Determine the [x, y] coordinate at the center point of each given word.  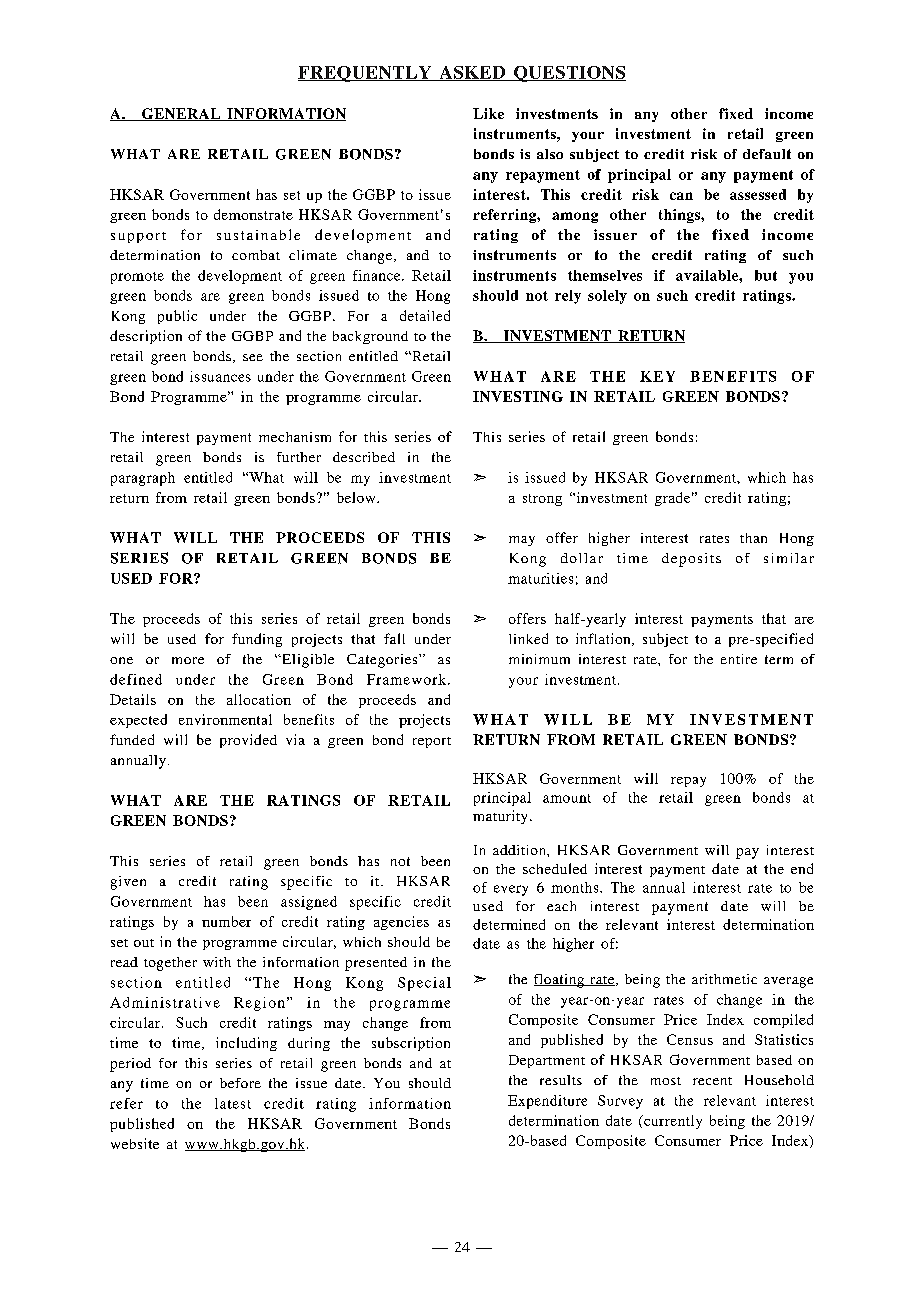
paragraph [143, 479]
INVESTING [518, 396]
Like [488, 113]
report [432, 742]
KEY [657, 376]
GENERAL [181, 114]
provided [248, 741]
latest [233, 1103]
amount [567, 798]
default [767, 154]
